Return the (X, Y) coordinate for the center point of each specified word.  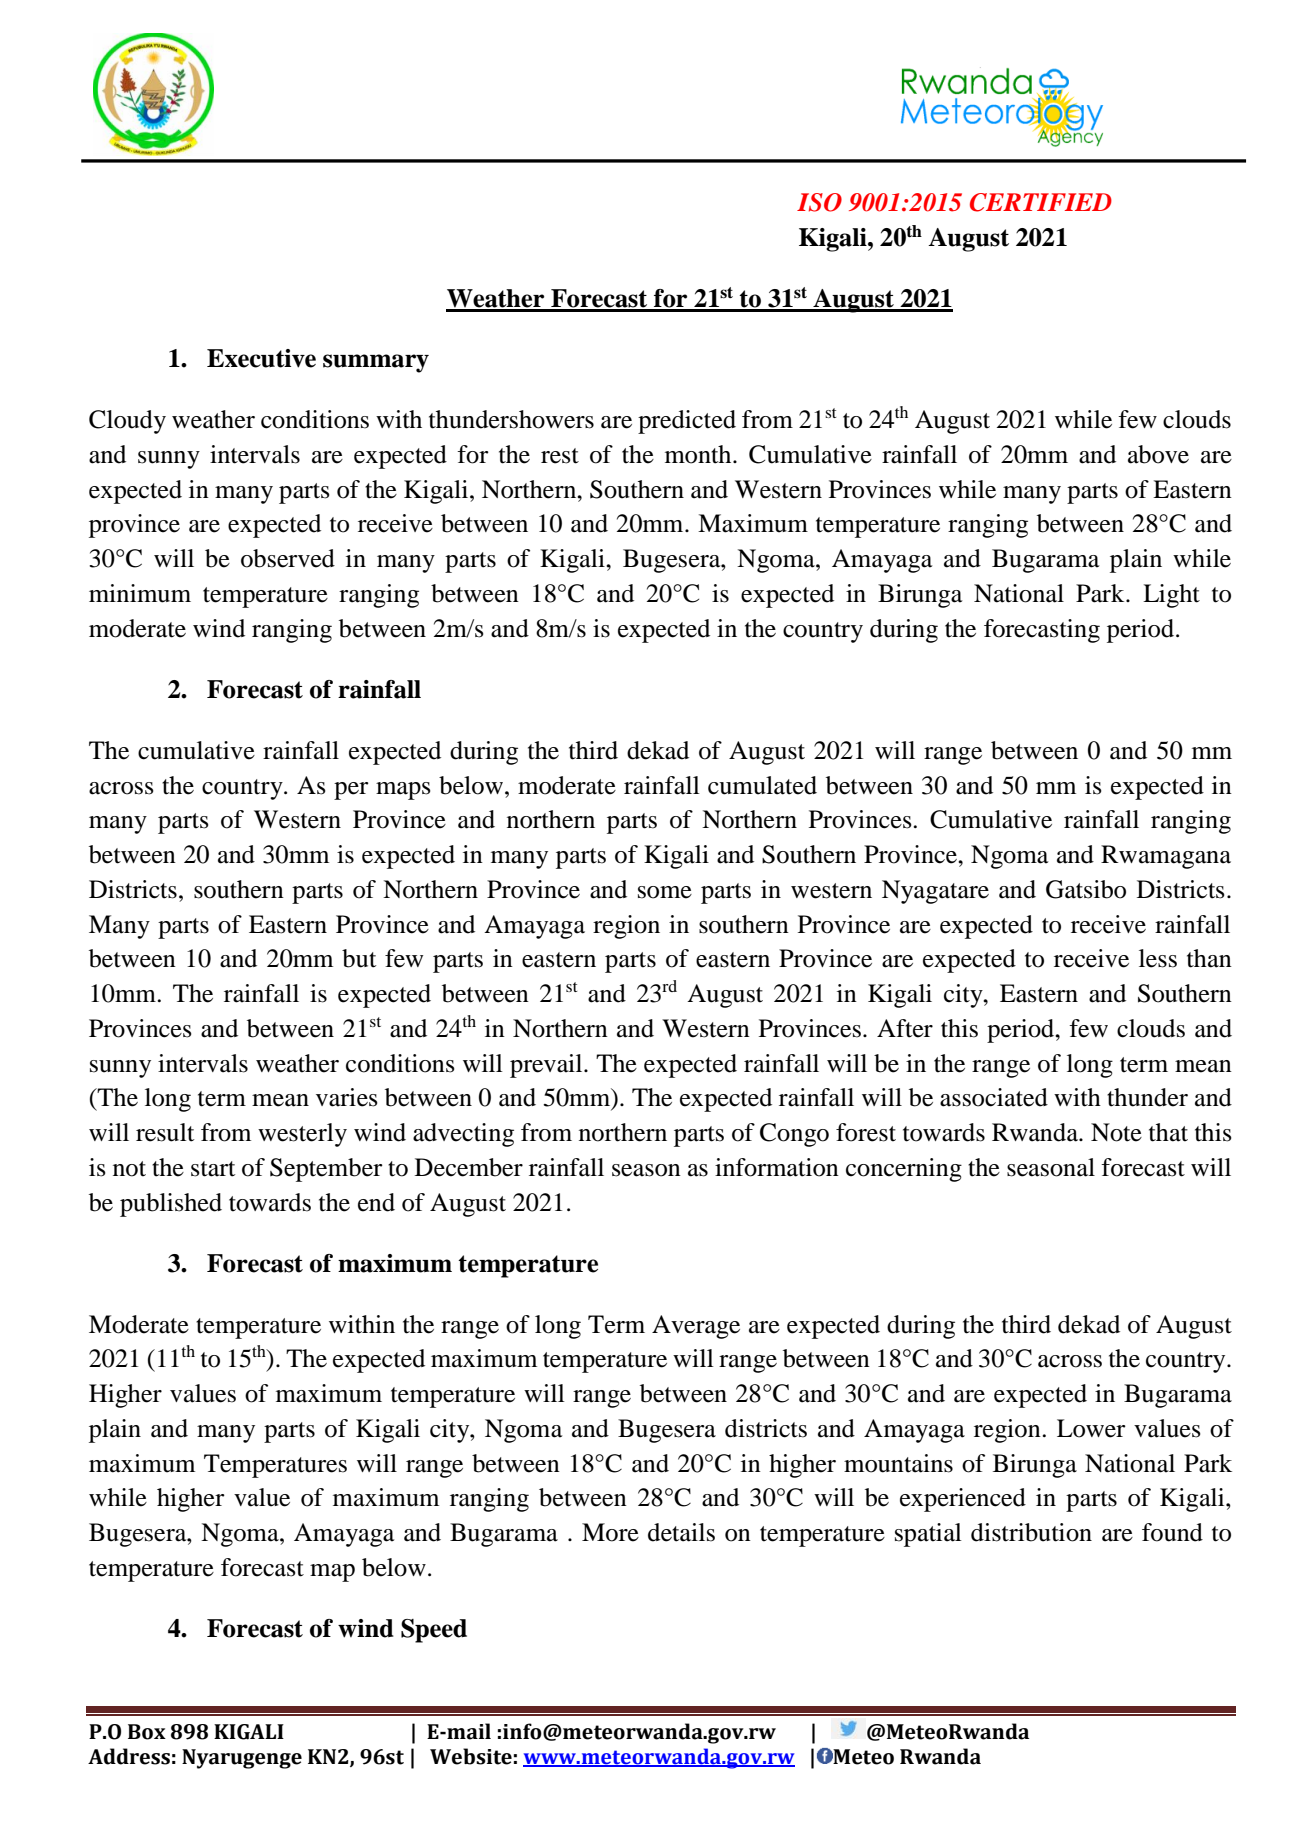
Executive (261, 358)
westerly (302, 1135)
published (171, 1205)
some (665, 892)
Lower (1091, 1428)
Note (1116, 1132)
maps (403, 791)
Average (696, 1327)
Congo (794, 1135)
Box (147, 1732)
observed (288, 558)
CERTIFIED (1041, 202)
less (1158, 958)
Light (1171, 596)
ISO (819, 202)
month (699, 454)
